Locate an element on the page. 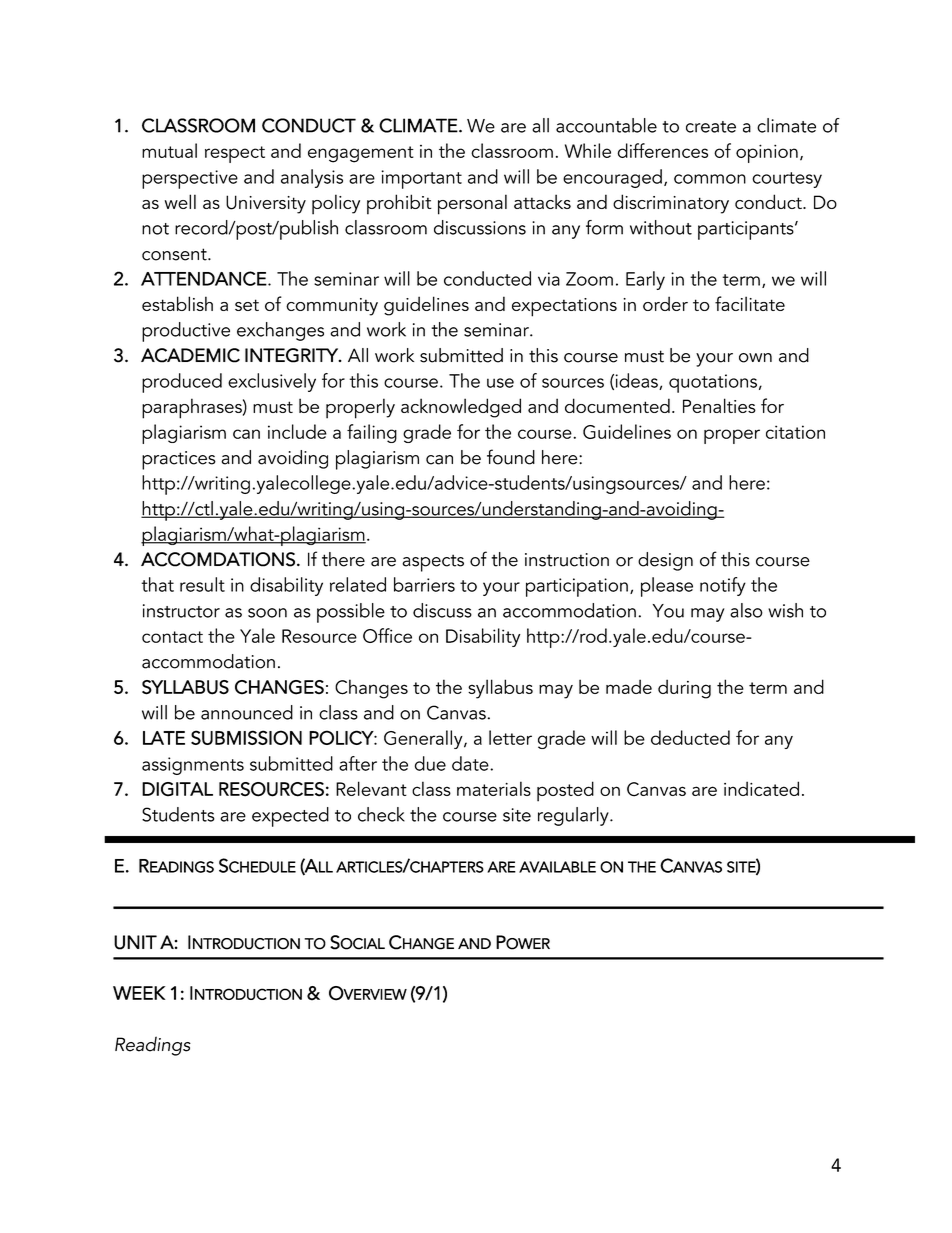 The height and width of the document is (1233, 952). important is located at coordinates (421, 179).
